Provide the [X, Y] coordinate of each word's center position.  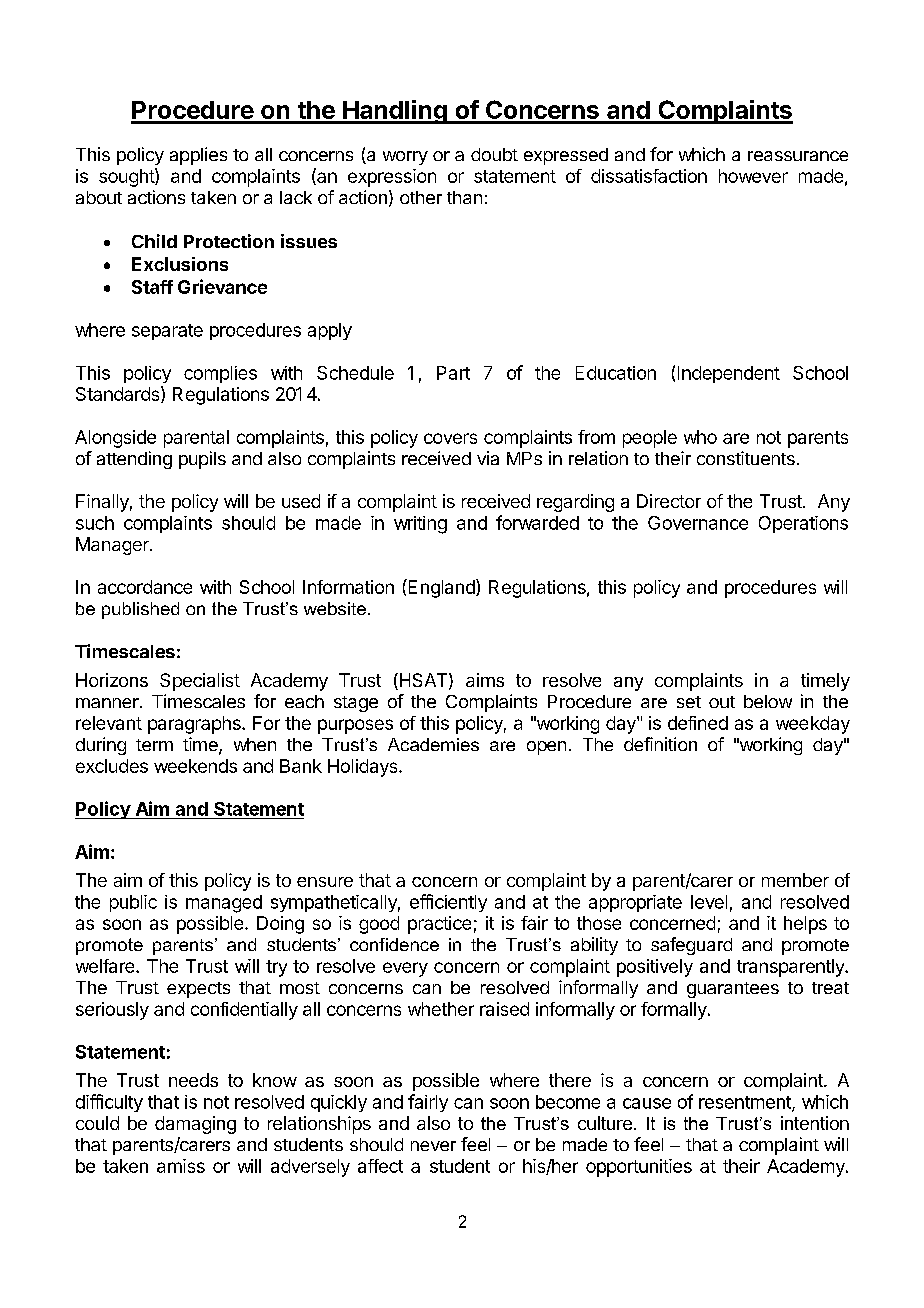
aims [485, 680]
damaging [195, 1125]
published [140, 610]
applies [198, 156]
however [753, 176]
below [768, 701]
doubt [494, 154]
